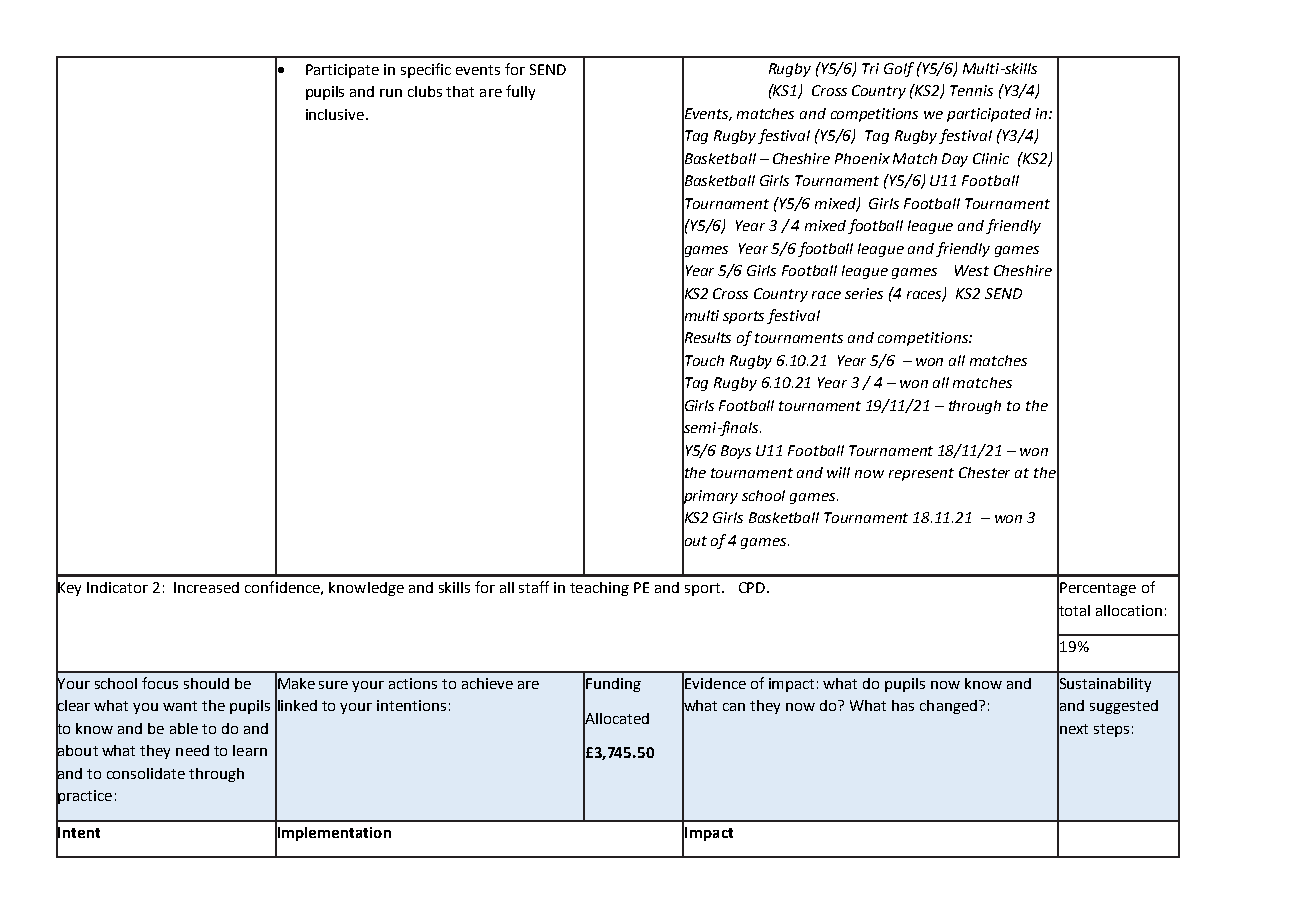 The width and height of the screenshot is (1307, 924). Describe the element at coordinates (736, 452) in the screenshot. I see `Boys` at that location.
